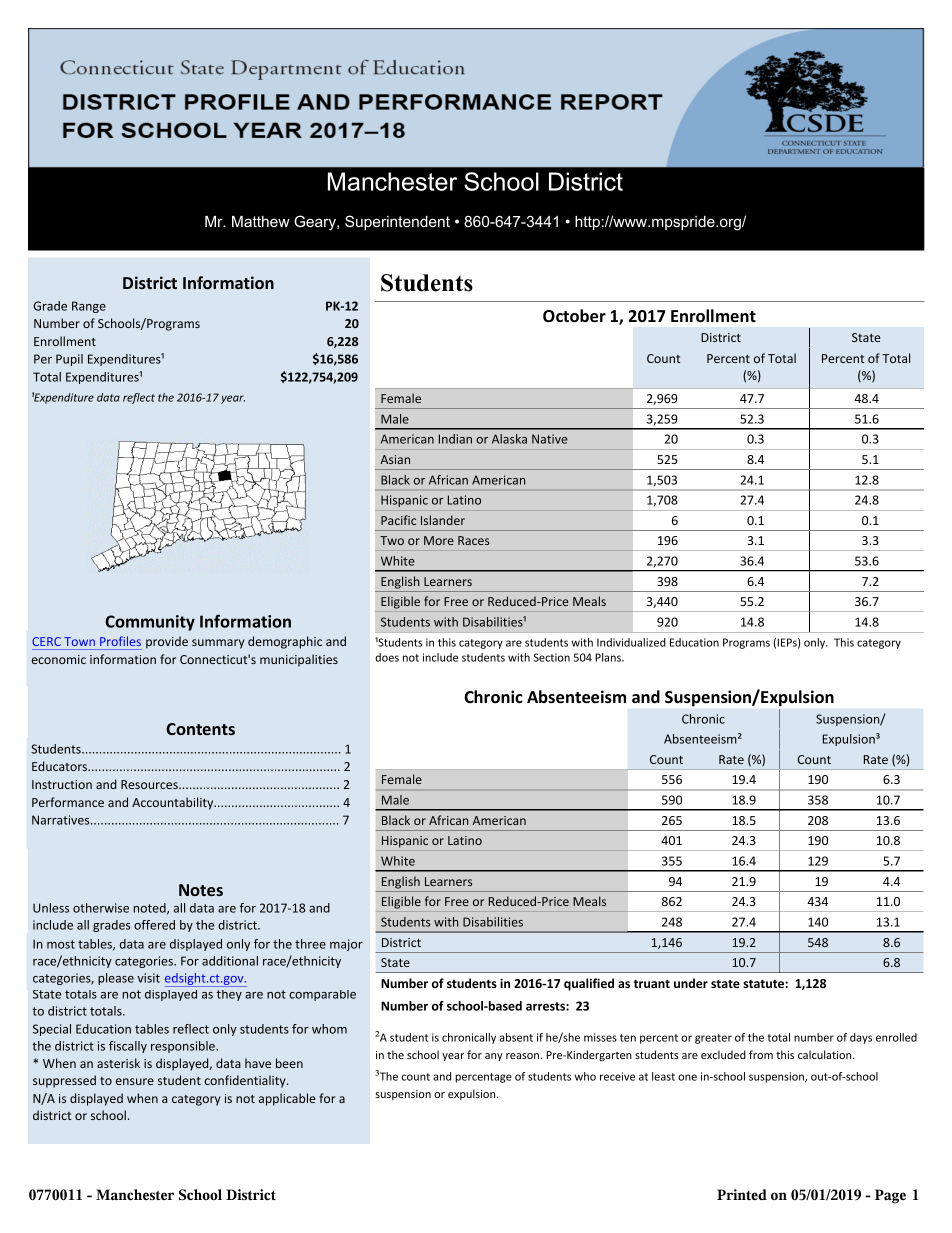 The image size is (952, 1233). I want to click on ensure, so click(135, 1081).
